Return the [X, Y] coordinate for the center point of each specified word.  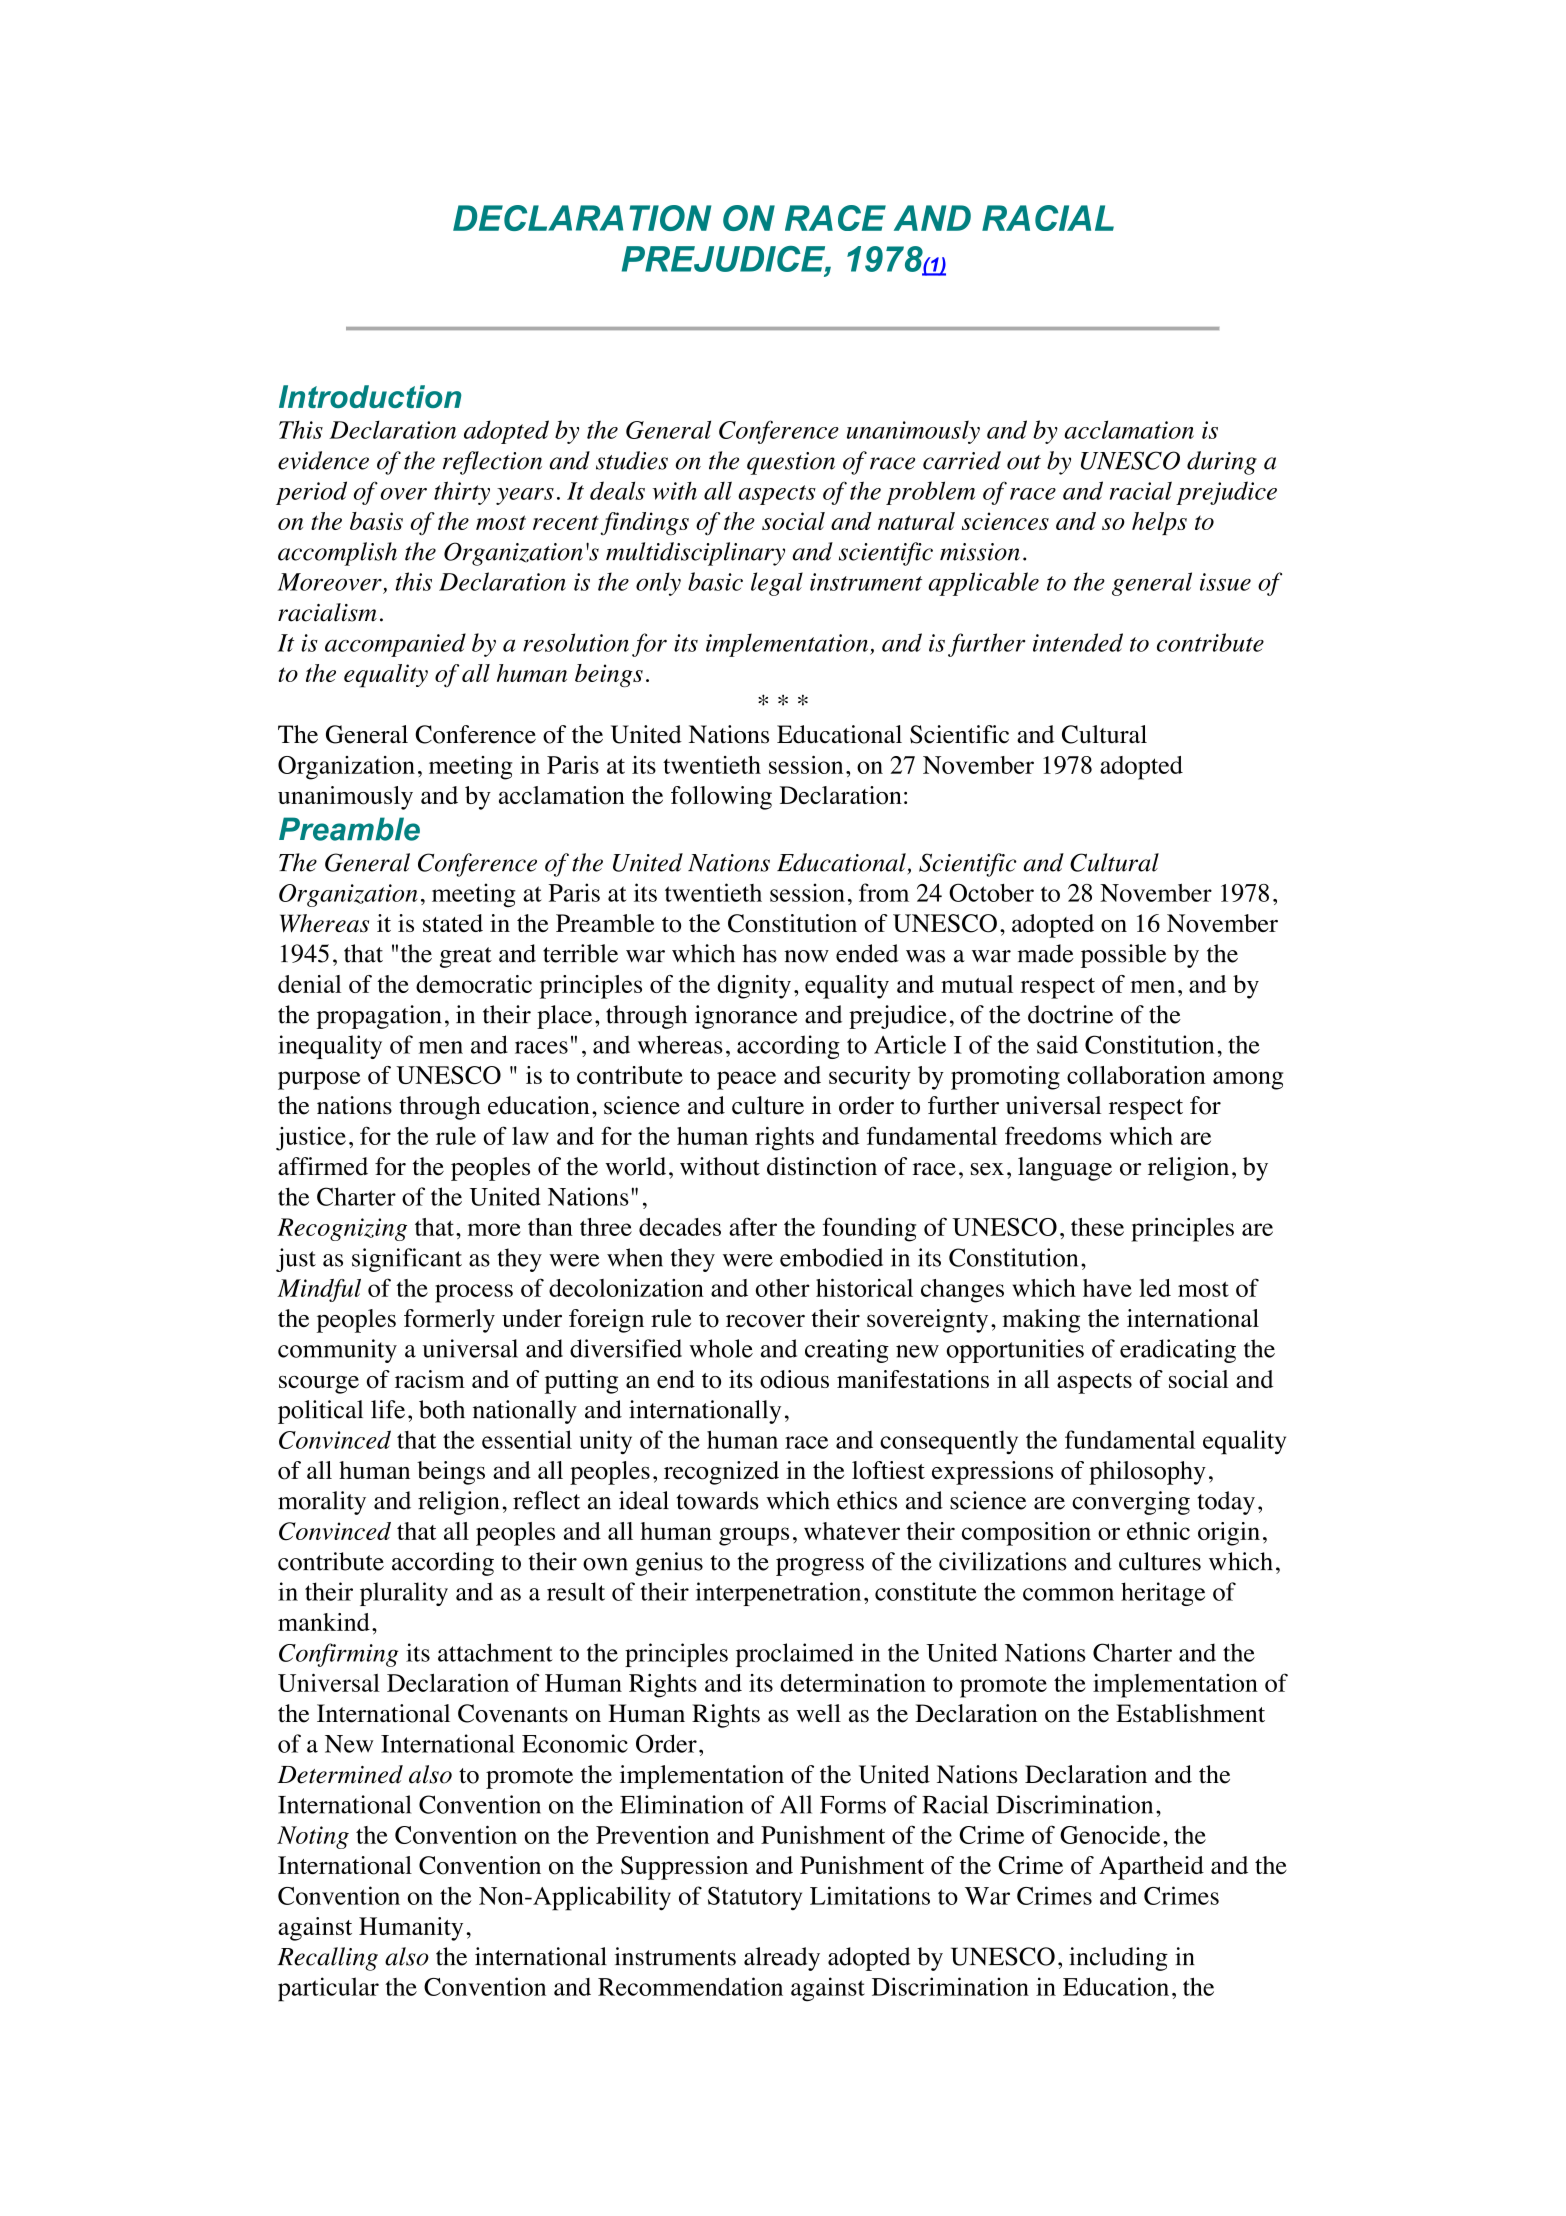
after [753, 1226]
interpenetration [778, 1594]
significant [407, 1260]
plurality [404, 1594]
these [1097, 1227]
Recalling [327, 1959]
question [791, 463]
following [721, 798]
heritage [1163, 1594]
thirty [462, 493]
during [1222, 463]
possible [1123, 956]
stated [453, 923]
